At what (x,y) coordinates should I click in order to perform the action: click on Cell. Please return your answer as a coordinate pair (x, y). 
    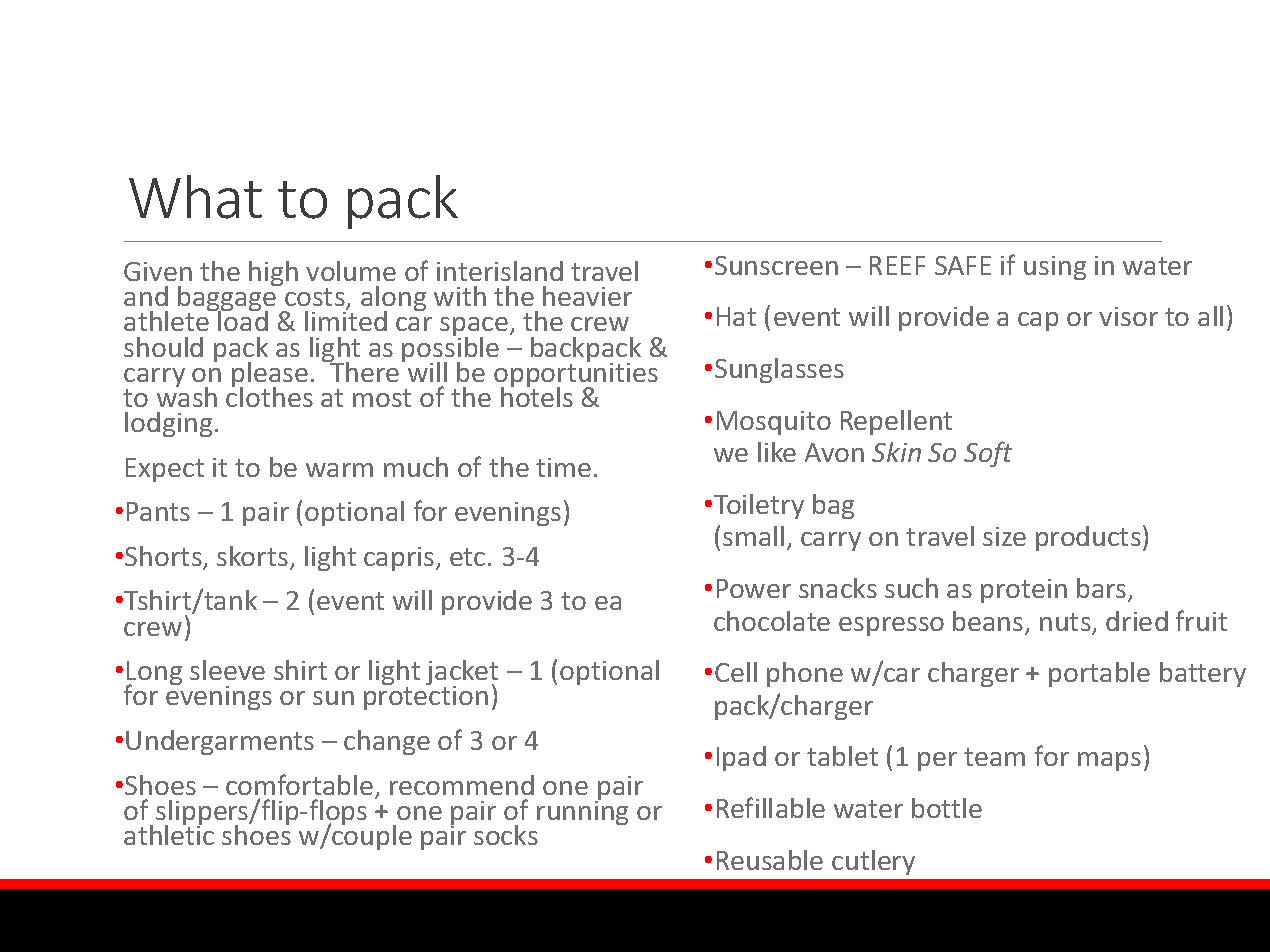
    Looking at the image, I should click on (736, 672).
